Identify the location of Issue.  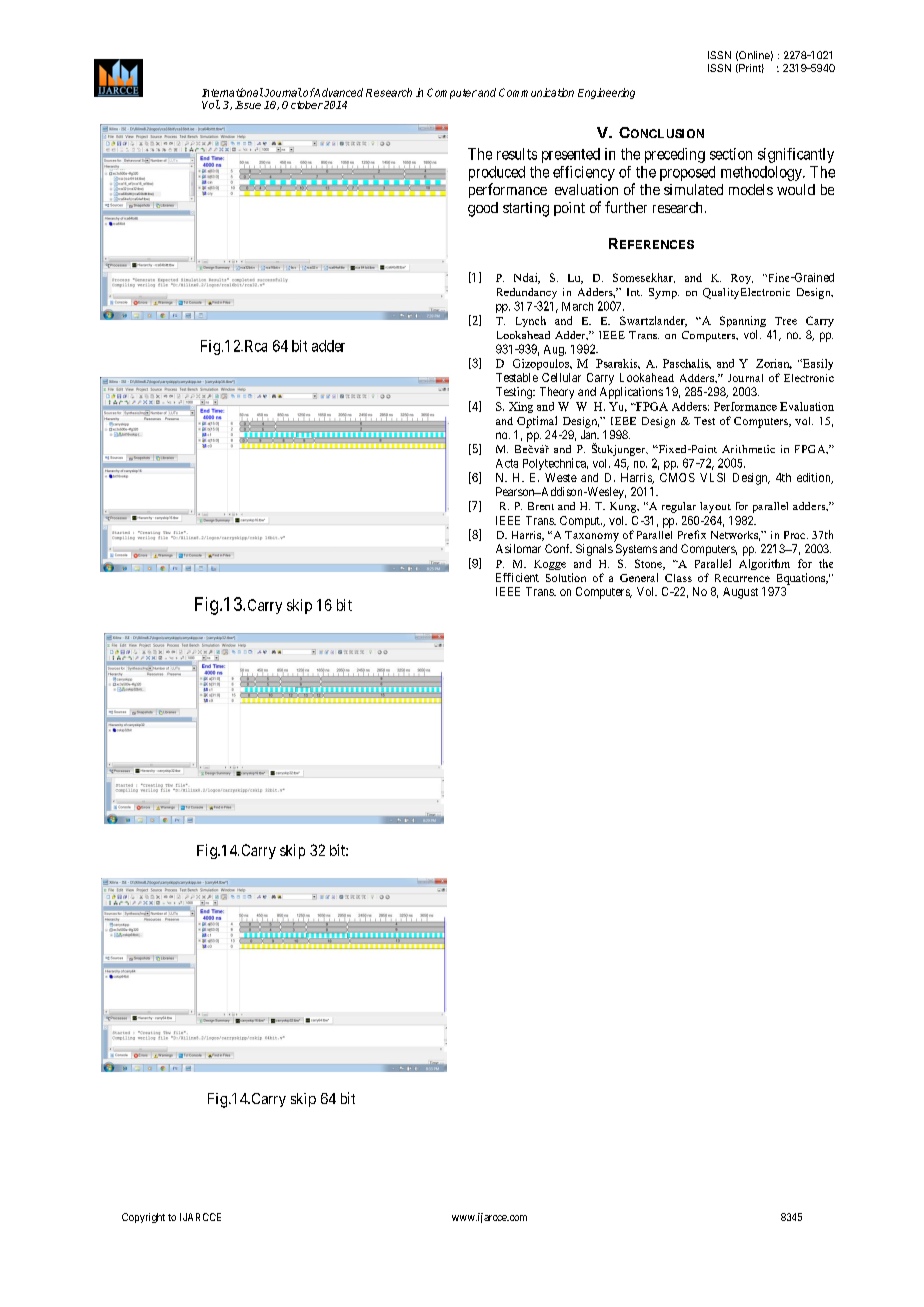
(248, 105).
